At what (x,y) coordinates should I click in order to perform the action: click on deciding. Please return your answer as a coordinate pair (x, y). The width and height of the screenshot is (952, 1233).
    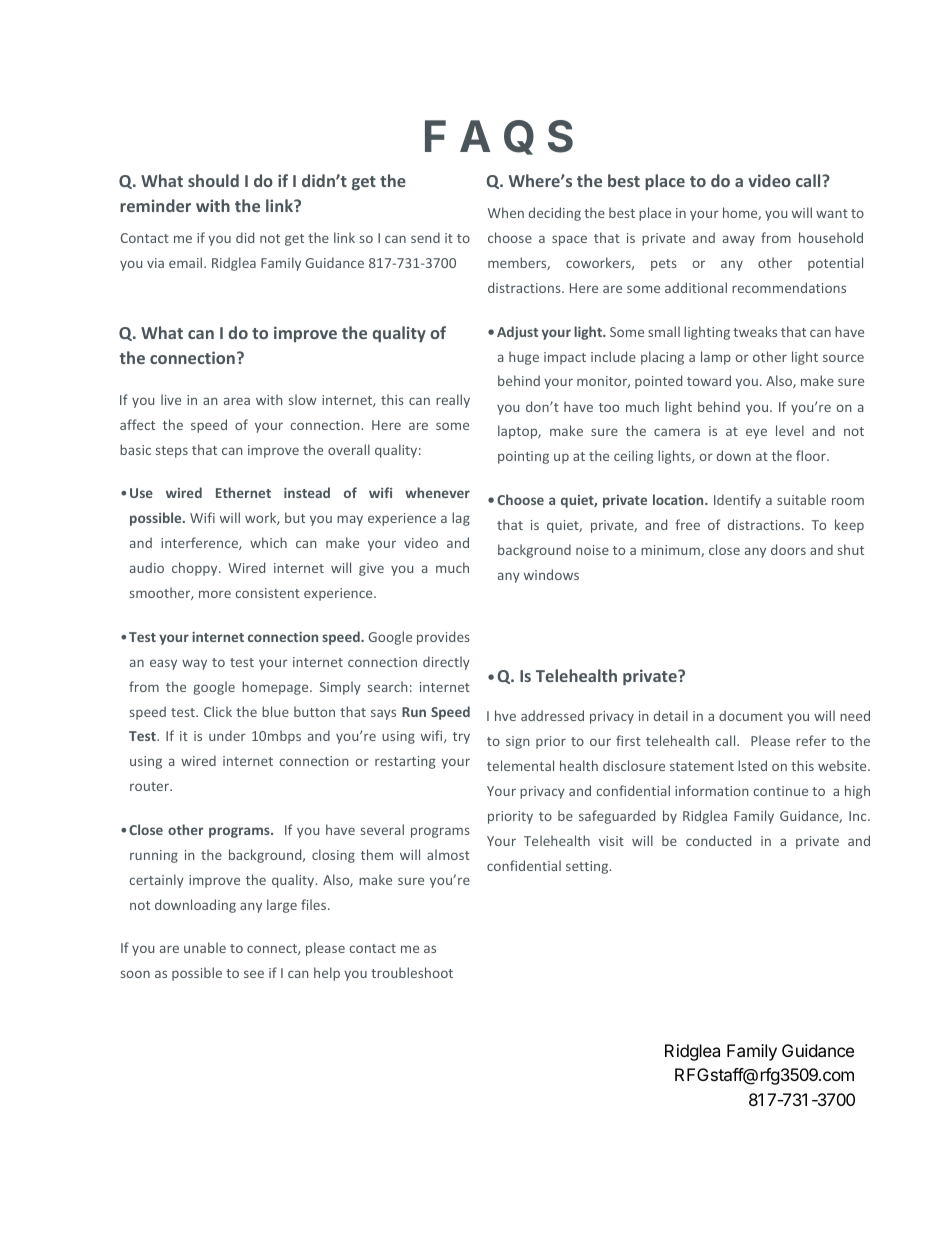
    Looking at the image, I should click on (555, 214).
